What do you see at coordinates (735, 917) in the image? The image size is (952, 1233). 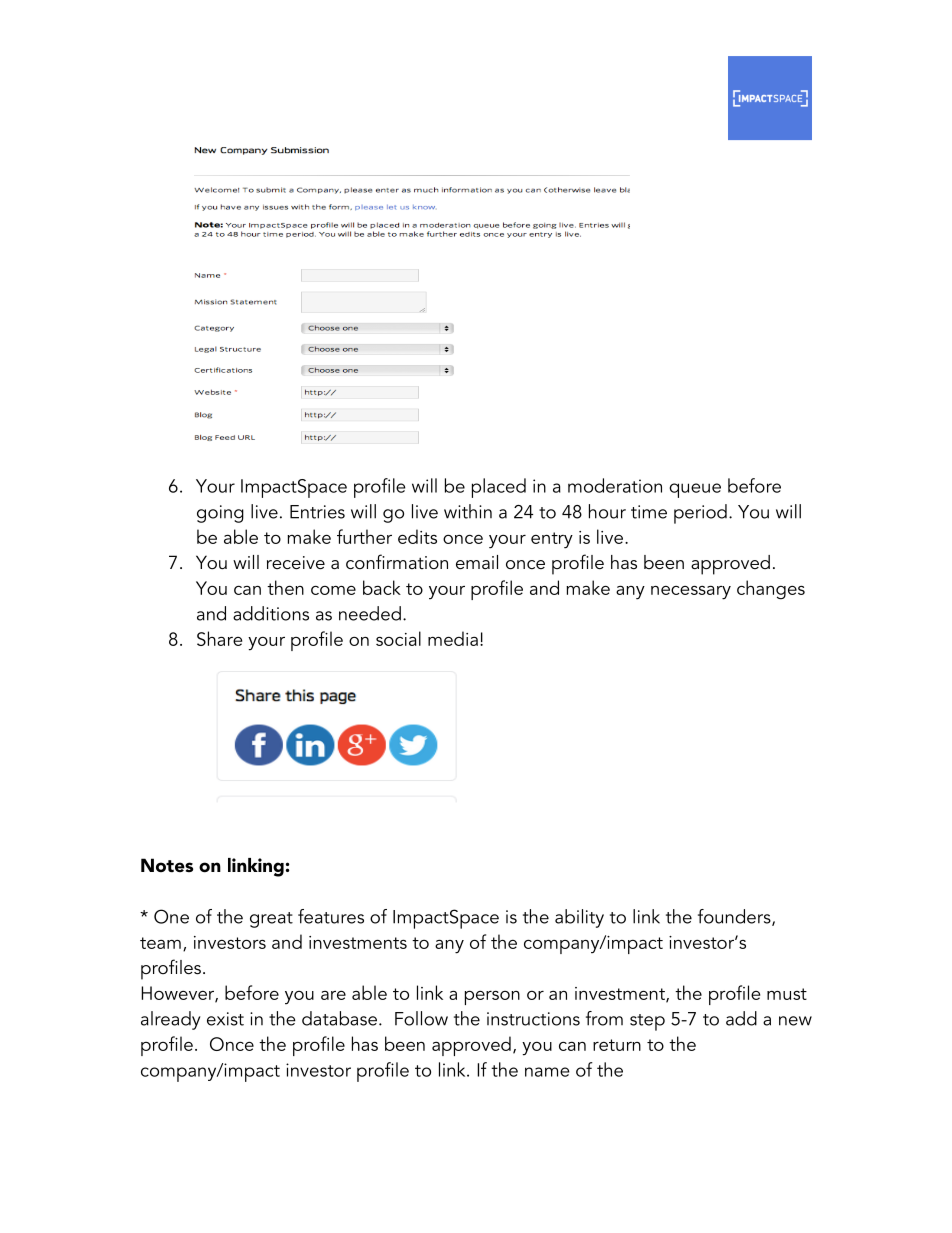 I see `founders` at bounding box center [735, 917].
